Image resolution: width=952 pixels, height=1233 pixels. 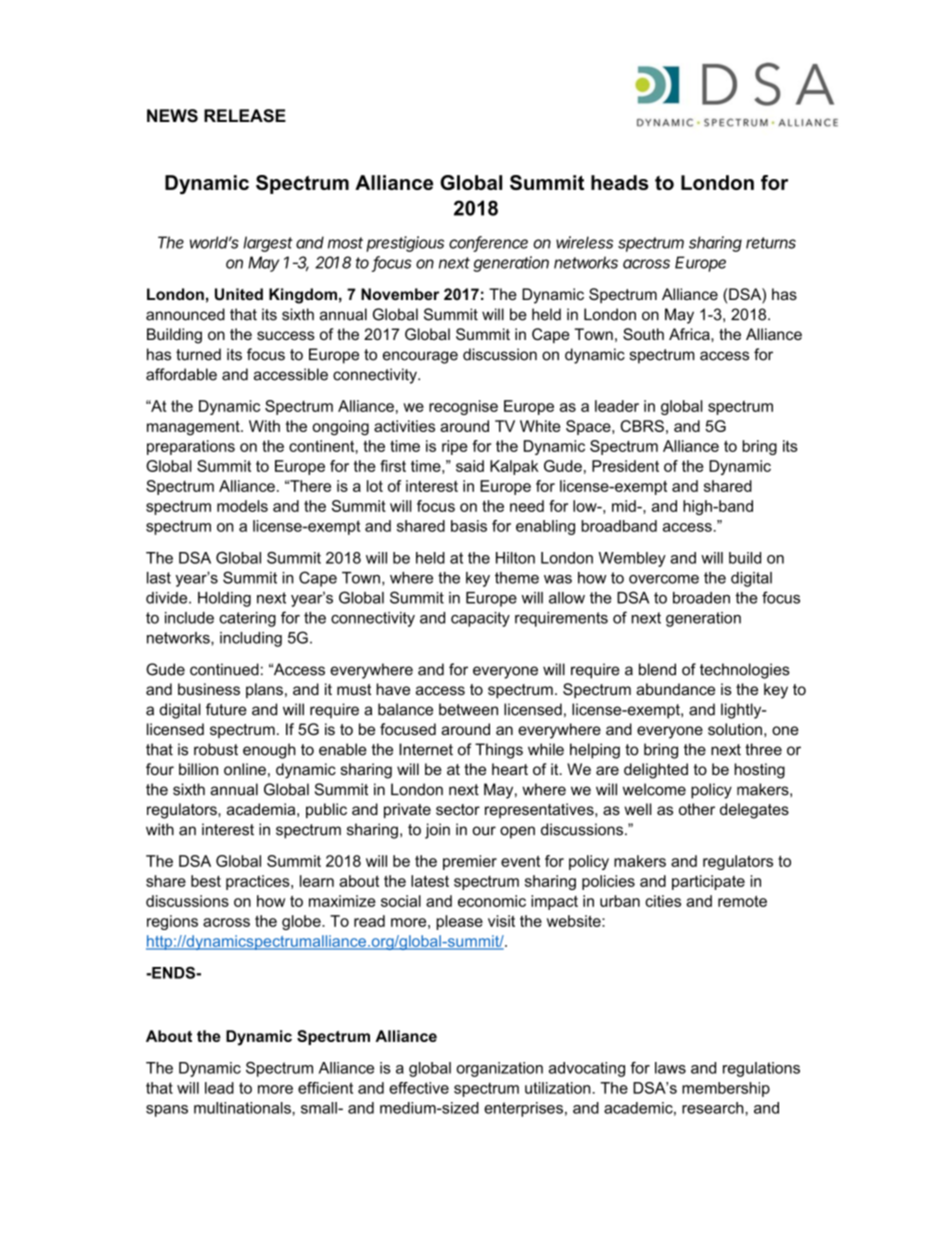 I want to click on future, so click(x=226, y=709).
